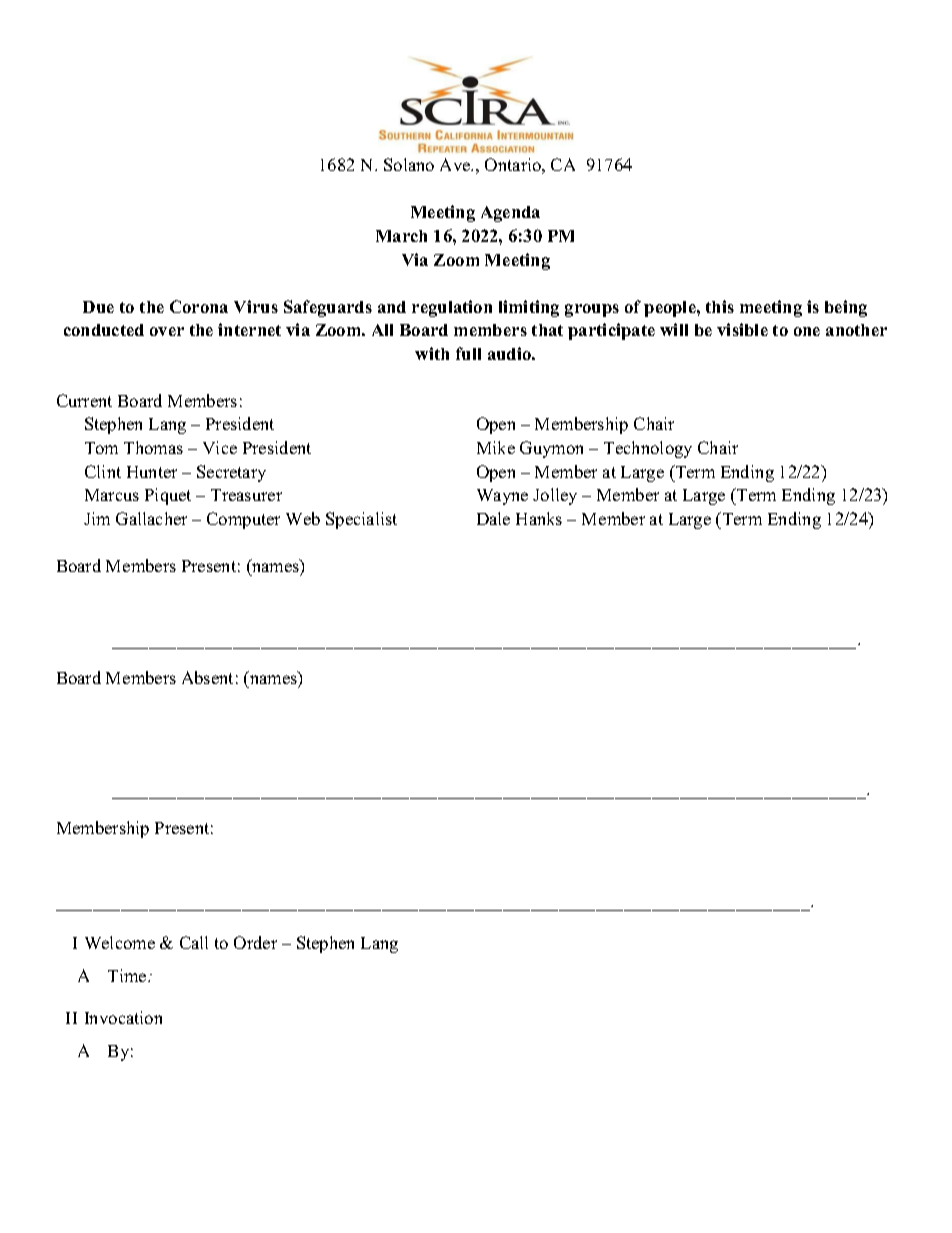 The image size is (952, 1233). What do you see at coordinates (720, 306) in the page?
I see `this` at bounding box center [720, 306].
